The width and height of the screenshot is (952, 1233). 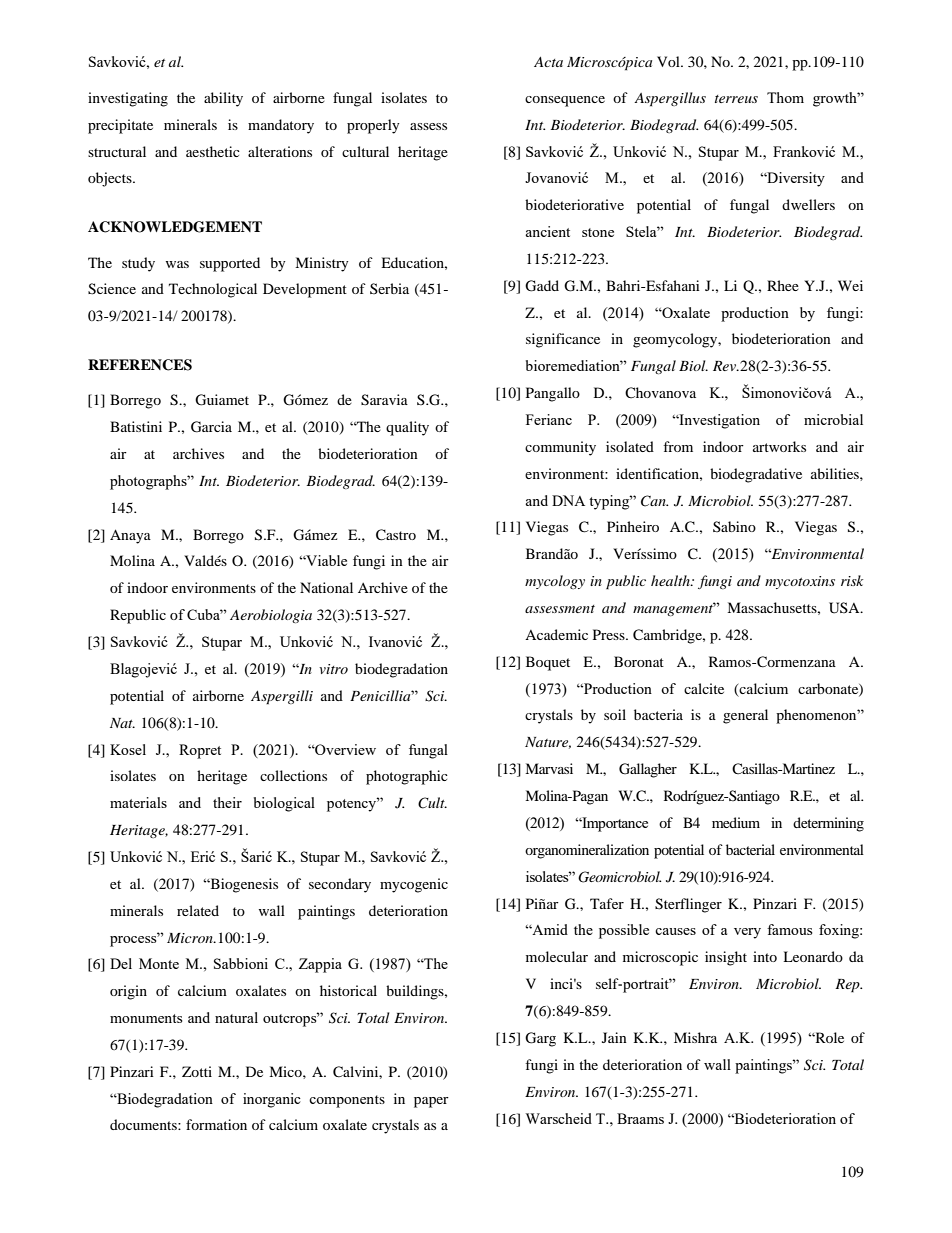 I want to click on Academic, so click(x=556, y=634).
